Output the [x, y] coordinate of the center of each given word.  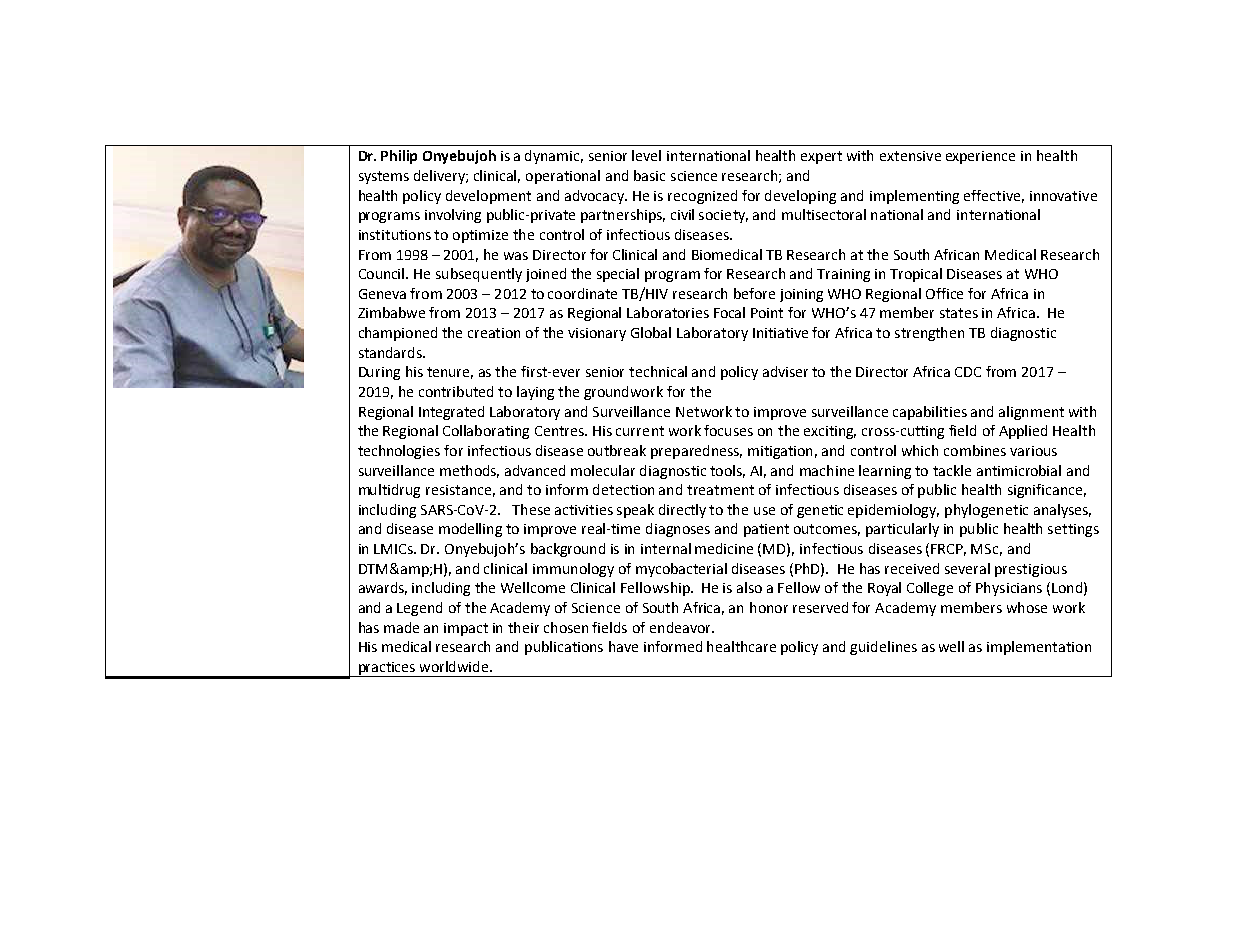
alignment [1031, 413]
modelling [470, 530]
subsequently [479, 275]
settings [1073, 530]
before [754, 293]
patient [766, 530]
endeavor [681, 627]
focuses [728, 430]
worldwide [455, 666]
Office [944, 293]
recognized [702, 197]
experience [980, 157]
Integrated [451, 413]
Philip [399, 157]
